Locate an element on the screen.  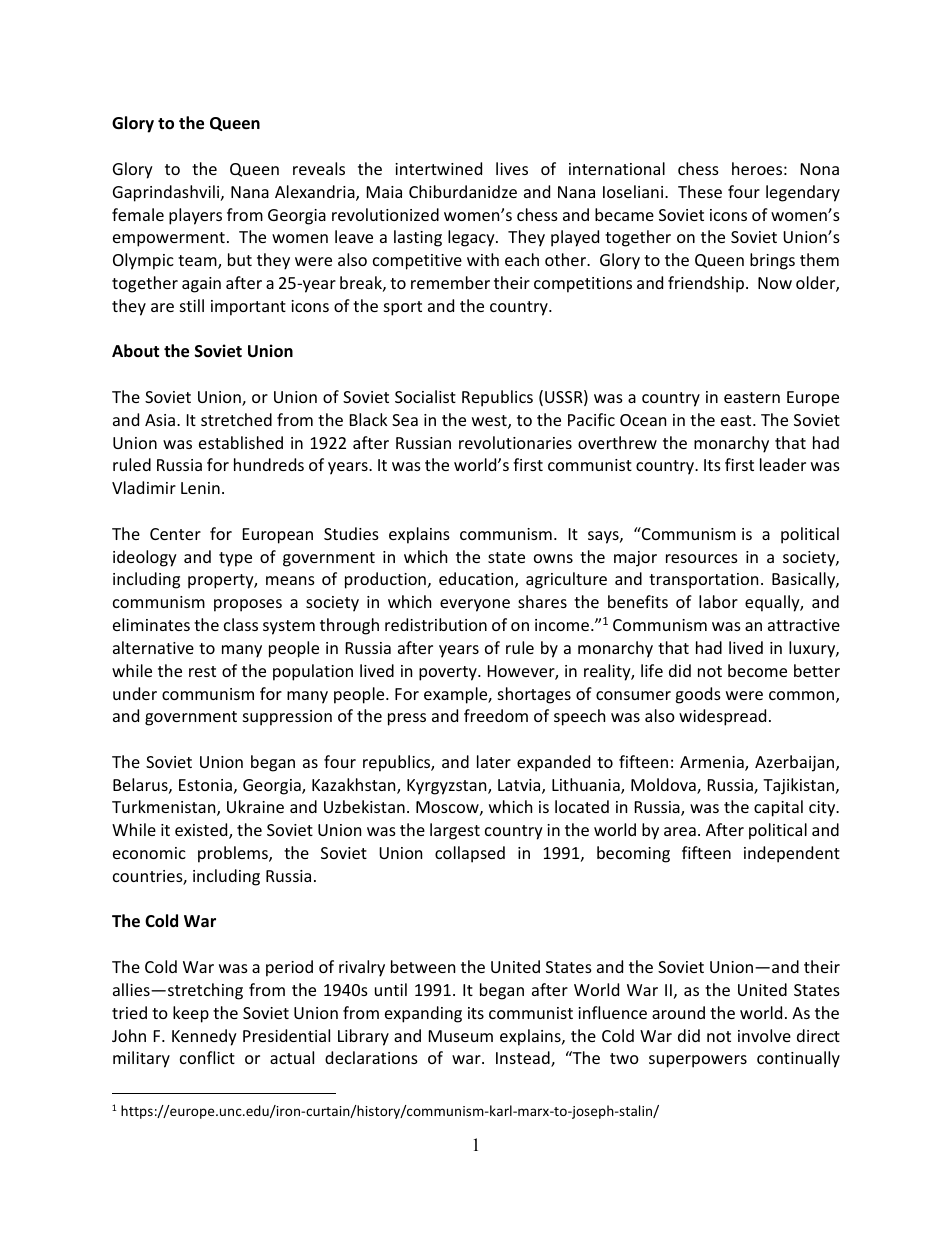
existed is located at coordinates (202, 831).
